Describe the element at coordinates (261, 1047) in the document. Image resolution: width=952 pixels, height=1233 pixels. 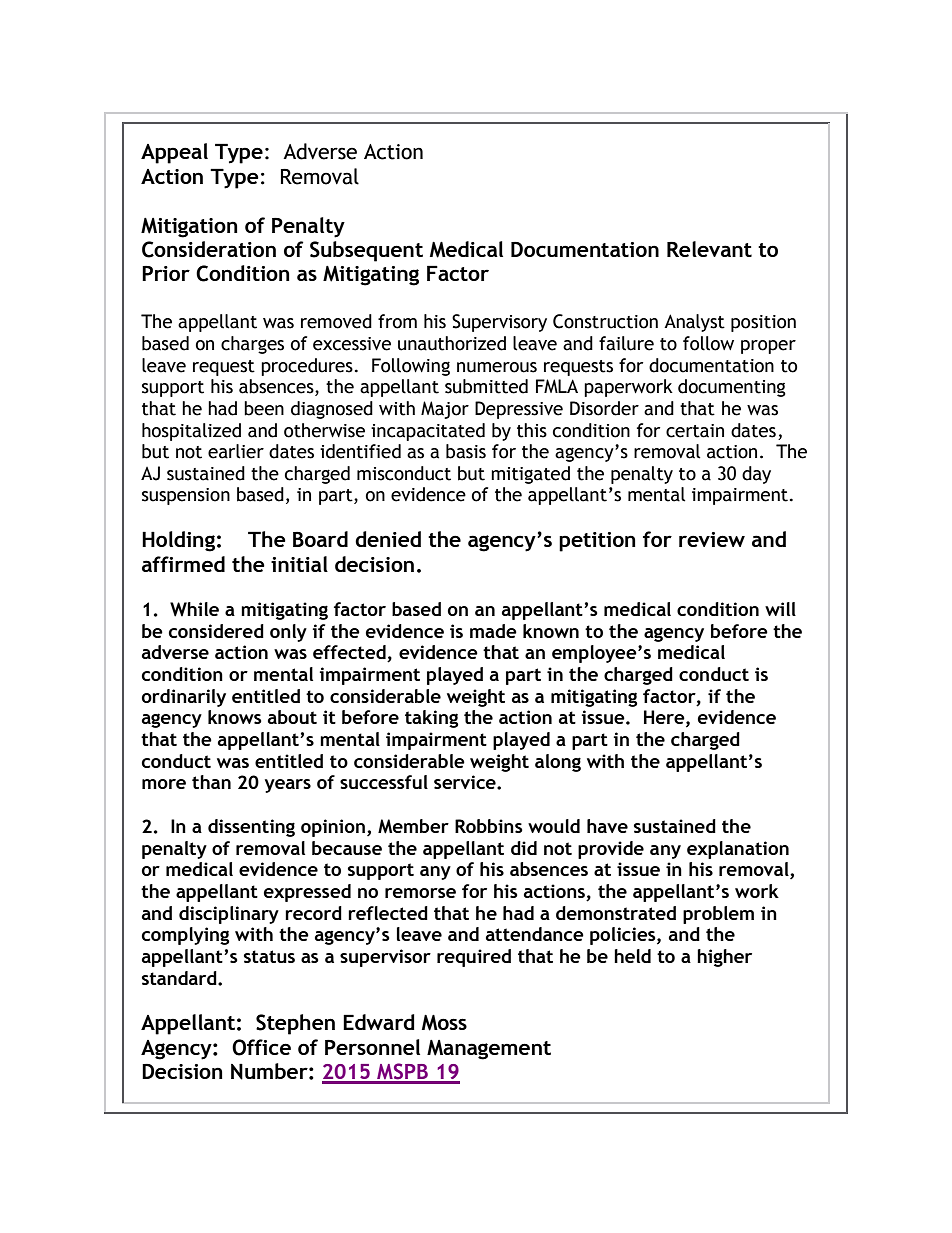
I see `Office` at that location.
